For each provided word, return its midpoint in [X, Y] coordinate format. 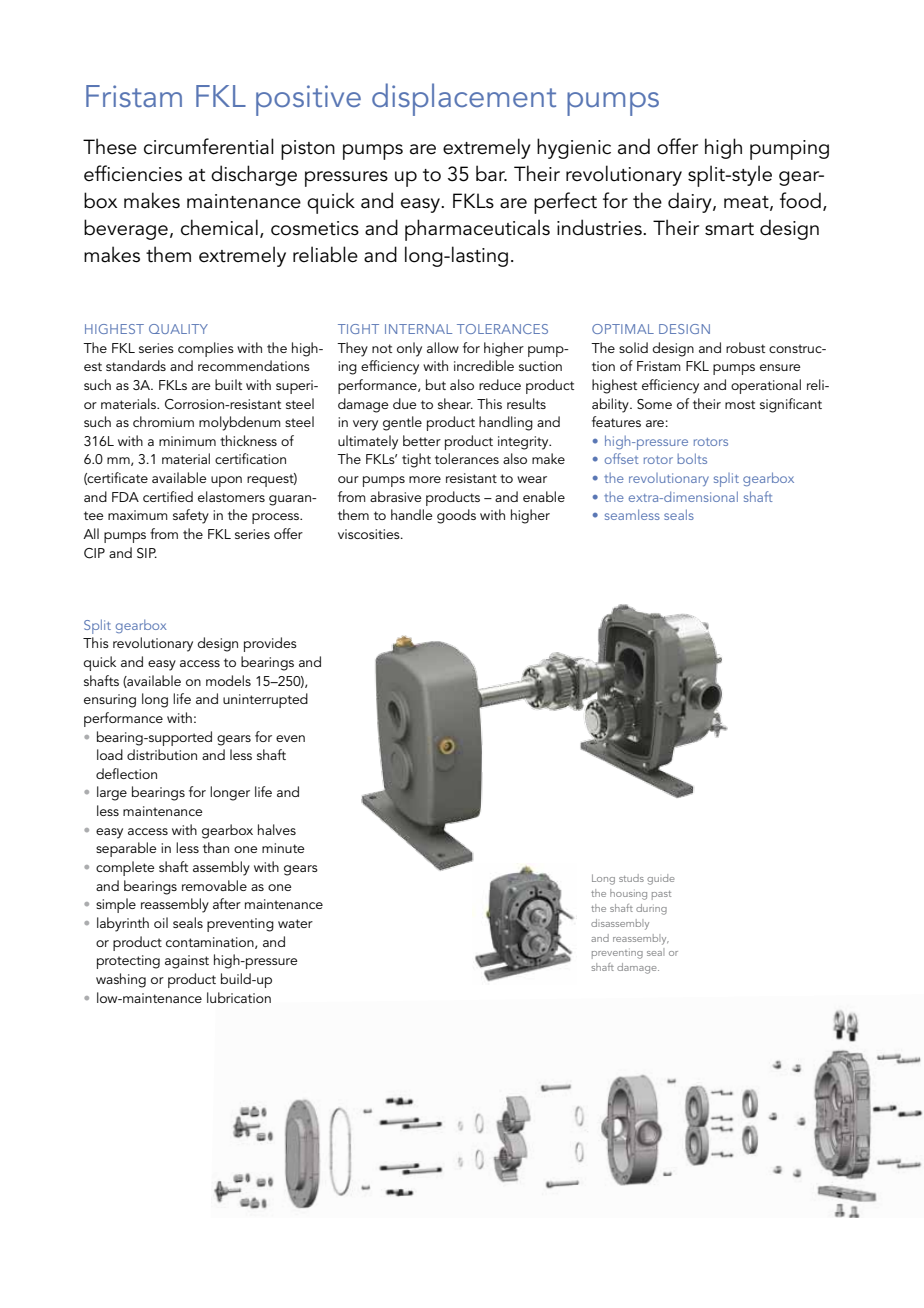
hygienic [574, 148]
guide [661, 879]
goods [456, 516]
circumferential [209, 146]
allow [443, 347]
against [187, 962]
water [295, 923]
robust [745, 347]
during [651, 909]
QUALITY [178, 329]
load [110, 754]
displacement [464, 99]
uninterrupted [265, 700]
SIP [147, 553]
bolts [692, 458]
